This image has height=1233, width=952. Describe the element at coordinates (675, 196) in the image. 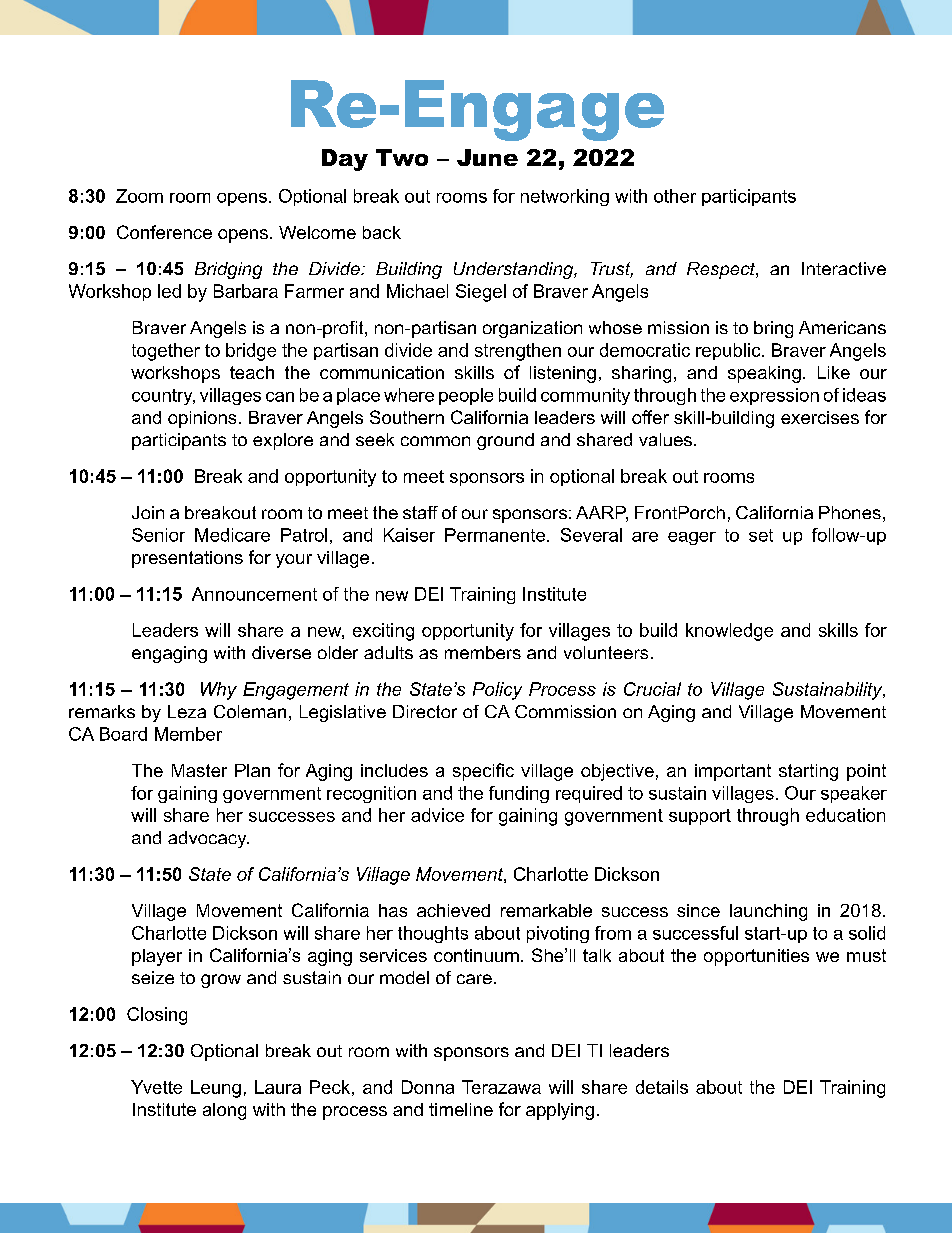

I see `other` at that location.
